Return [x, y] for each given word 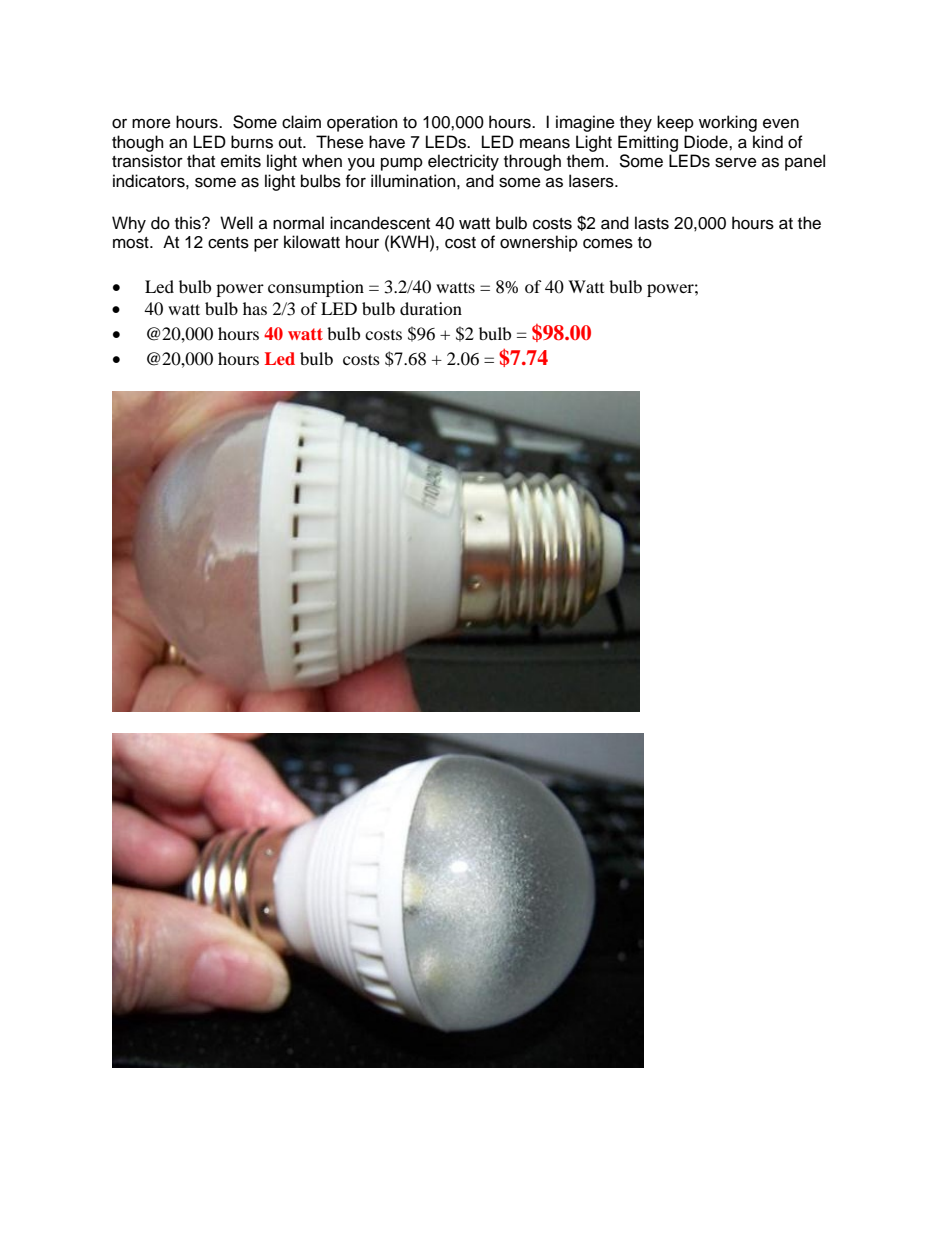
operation [362, 123]
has [255, 308]
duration [431, 308]
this [189, 223]
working [728, 123]
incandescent [380, 223]
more [151, 124]
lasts [652, 223]
